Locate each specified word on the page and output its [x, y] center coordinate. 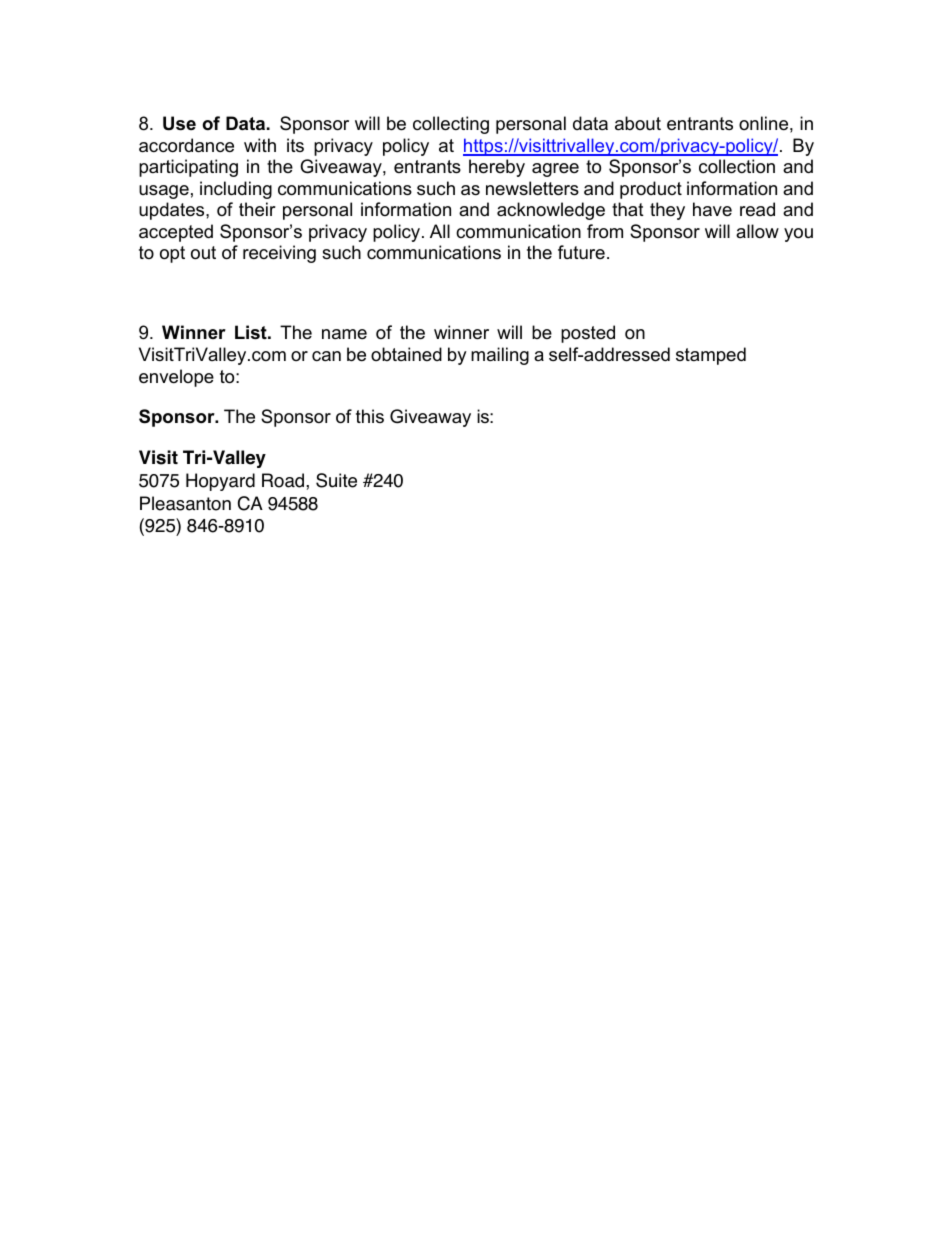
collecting [451, 125]
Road [284, 480]
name [344, 334]
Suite [336, 480]
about [638, 123]
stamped [711, 356]
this [370, 416]
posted [588, 334]
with [260, 145]
